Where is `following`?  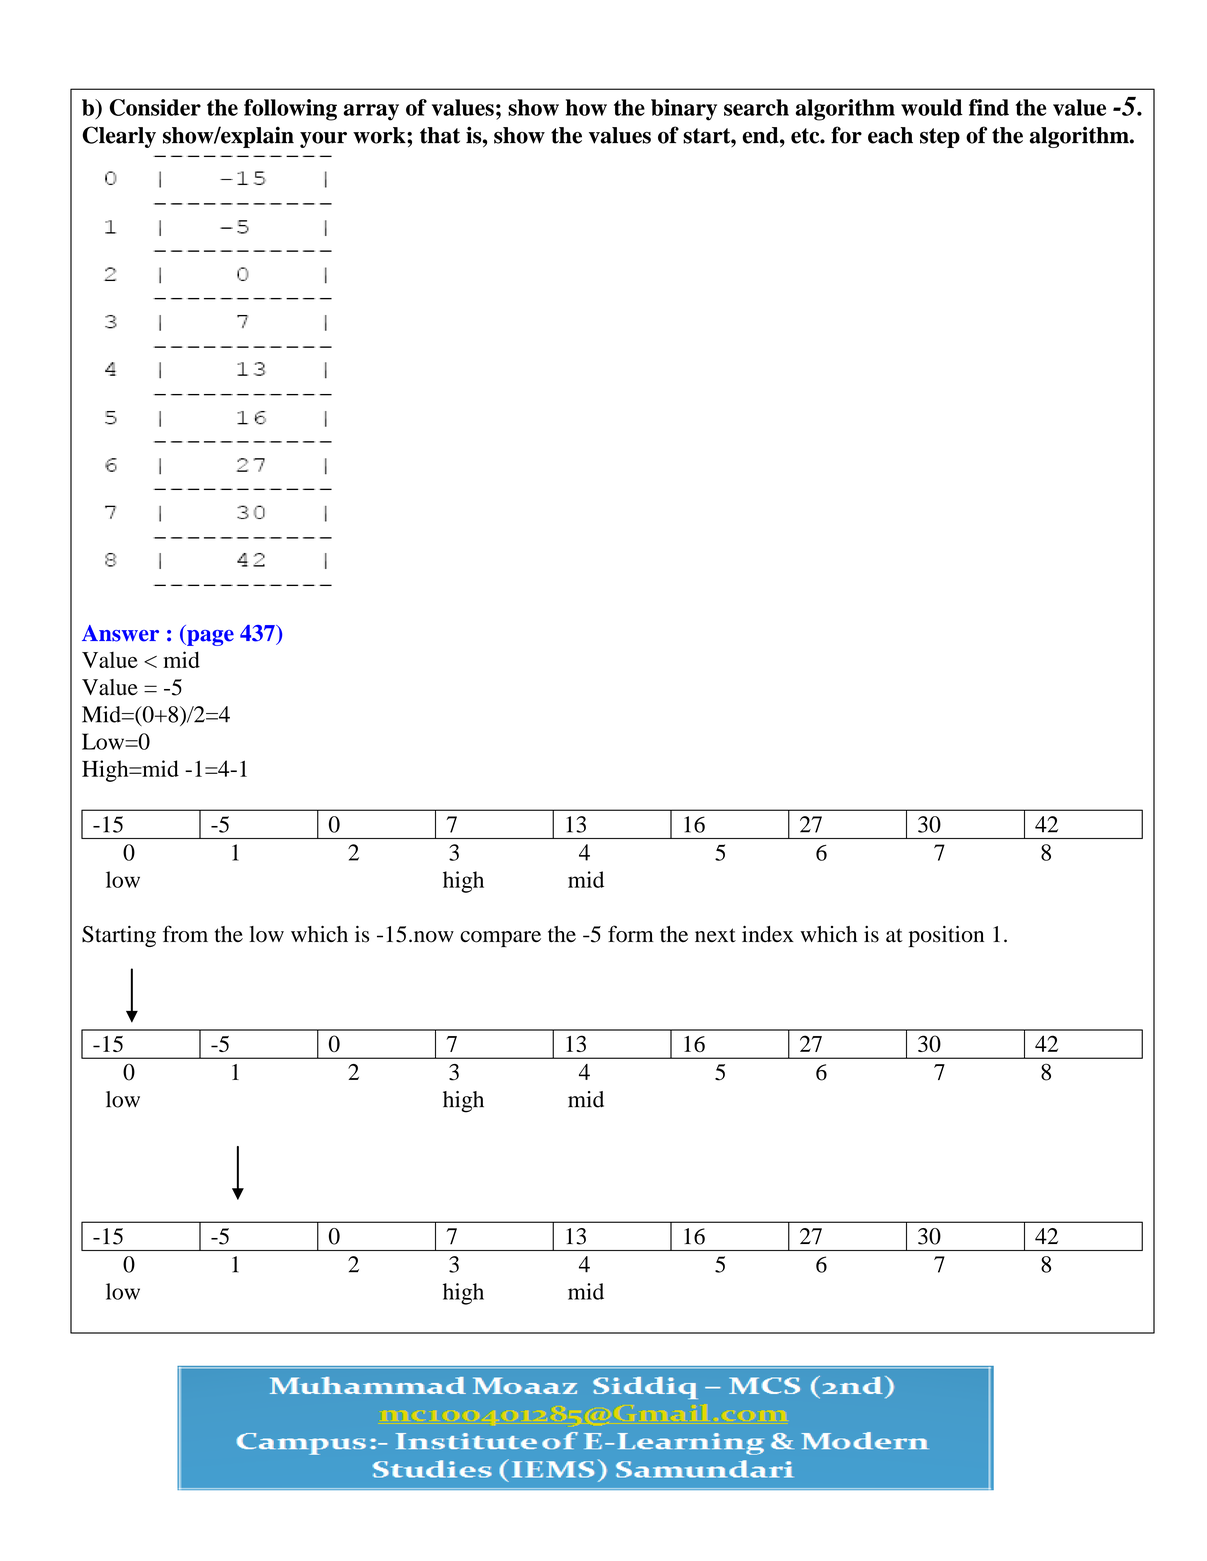 following is located at coordinates (290, 110).
